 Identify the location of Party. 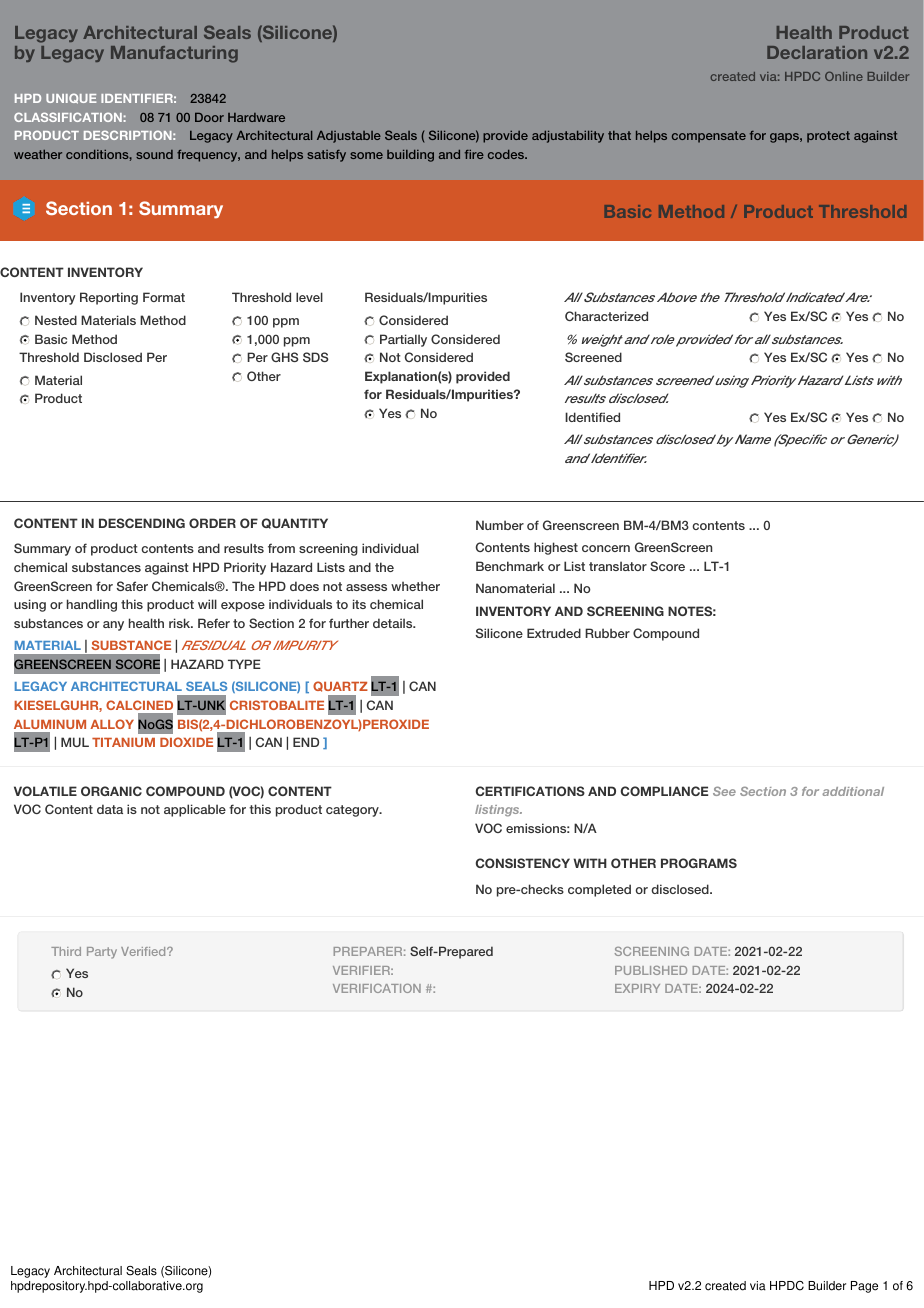
(102, 953).
